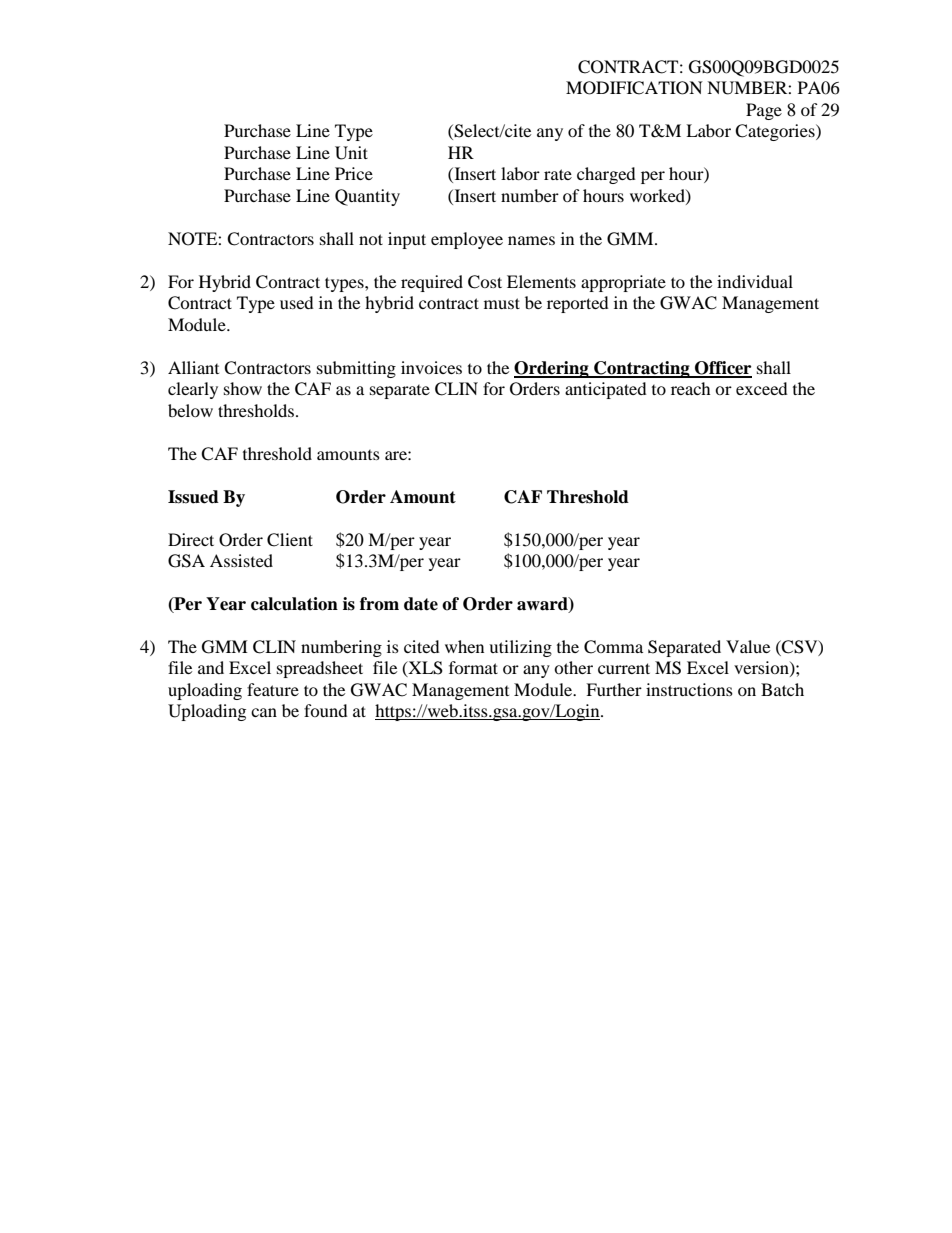 The width and height of the screenshot is (952, 1233). What do you see at coordinates (634, 88) in the screenshot?
I see `MODIFICATION` at bounding box center [634, 88].
